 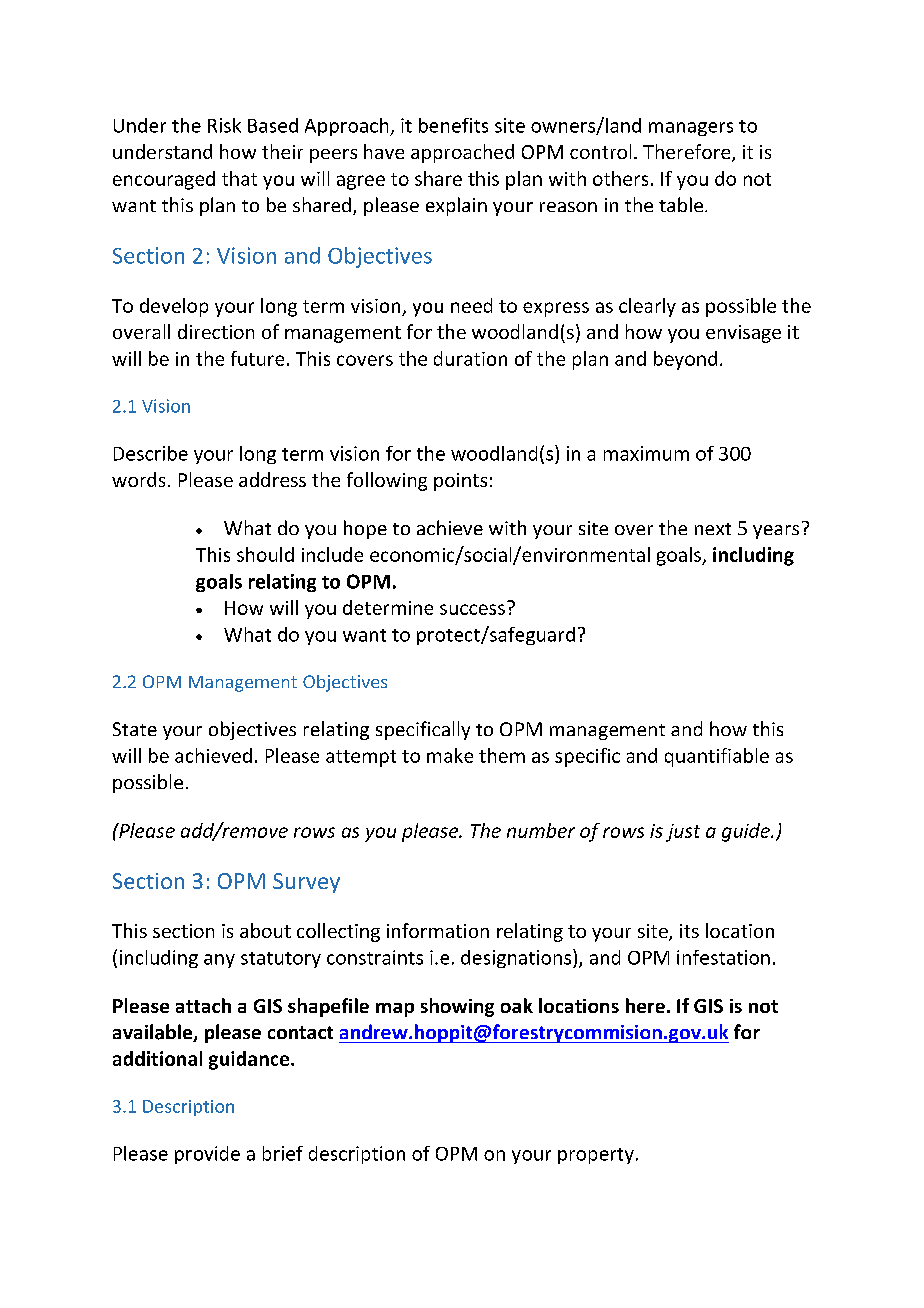 I want to click on managers, so click(x=691, y=129).
